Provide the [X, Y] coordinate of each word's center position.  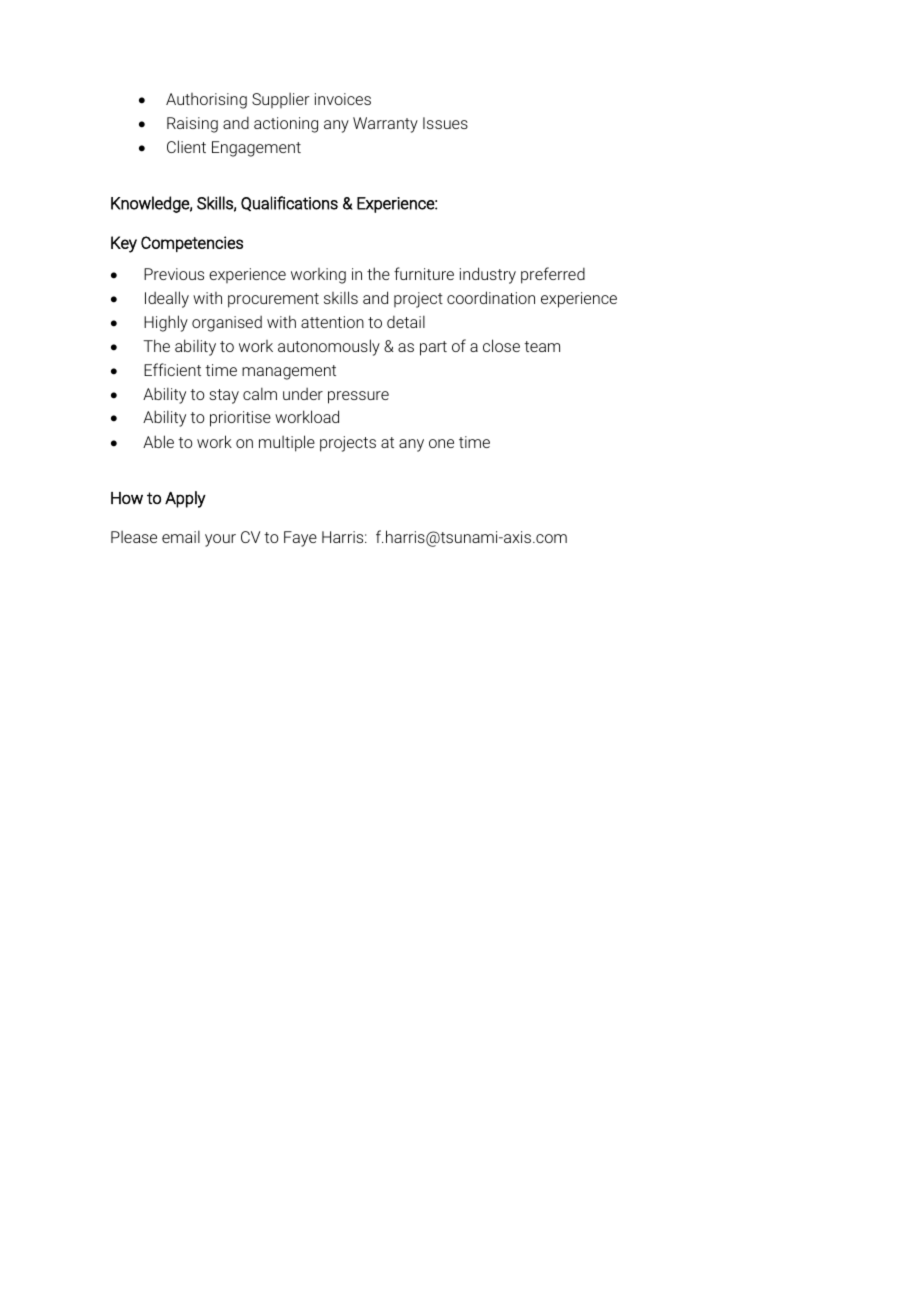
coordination [491, 297]
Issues [445, 123]
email [181, 536]
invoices [343, 99]
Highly [166, 323]
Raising [192, 125]
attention [332, 322]
